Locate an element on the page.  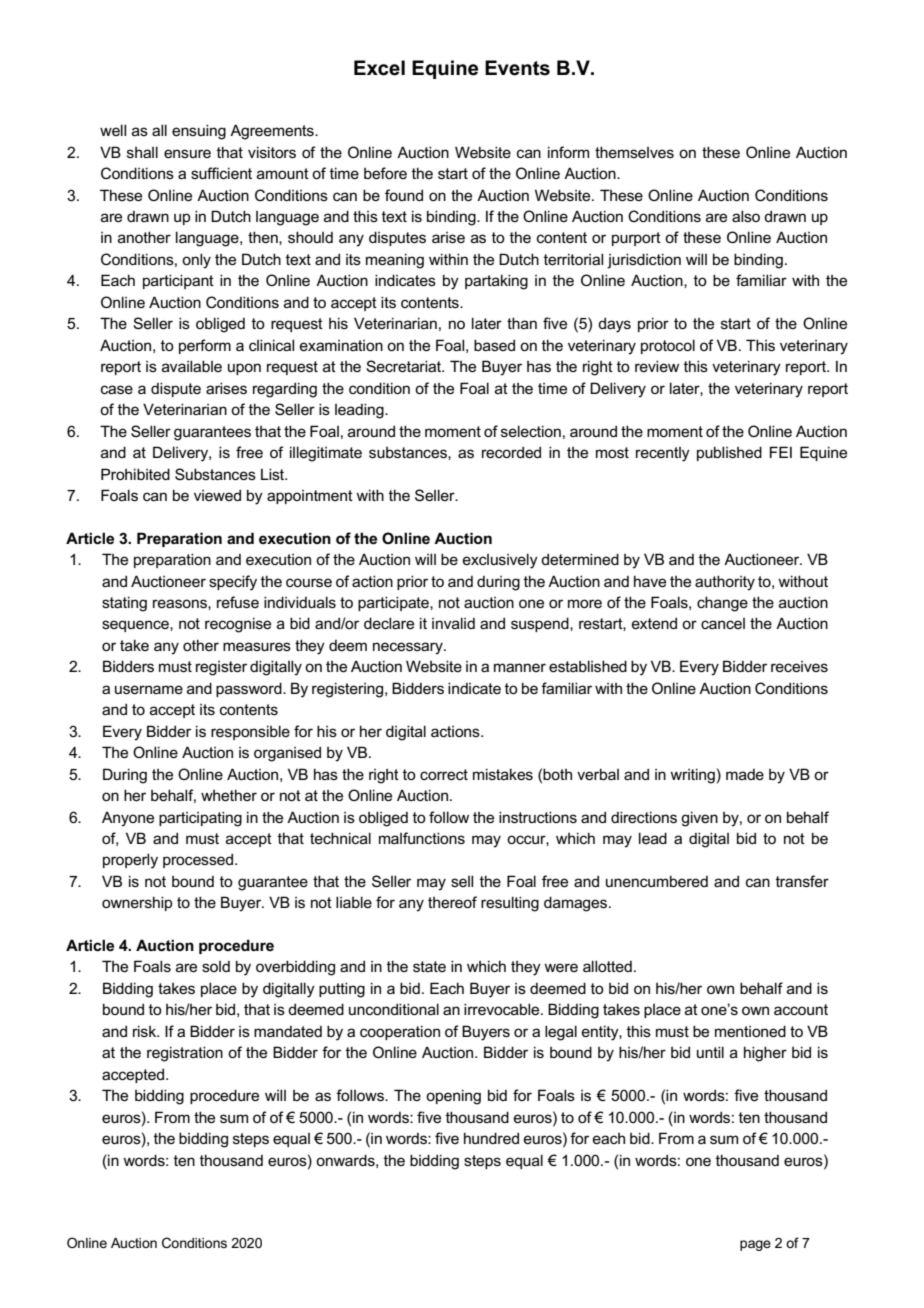
based is located at coordinates (494, 345).
